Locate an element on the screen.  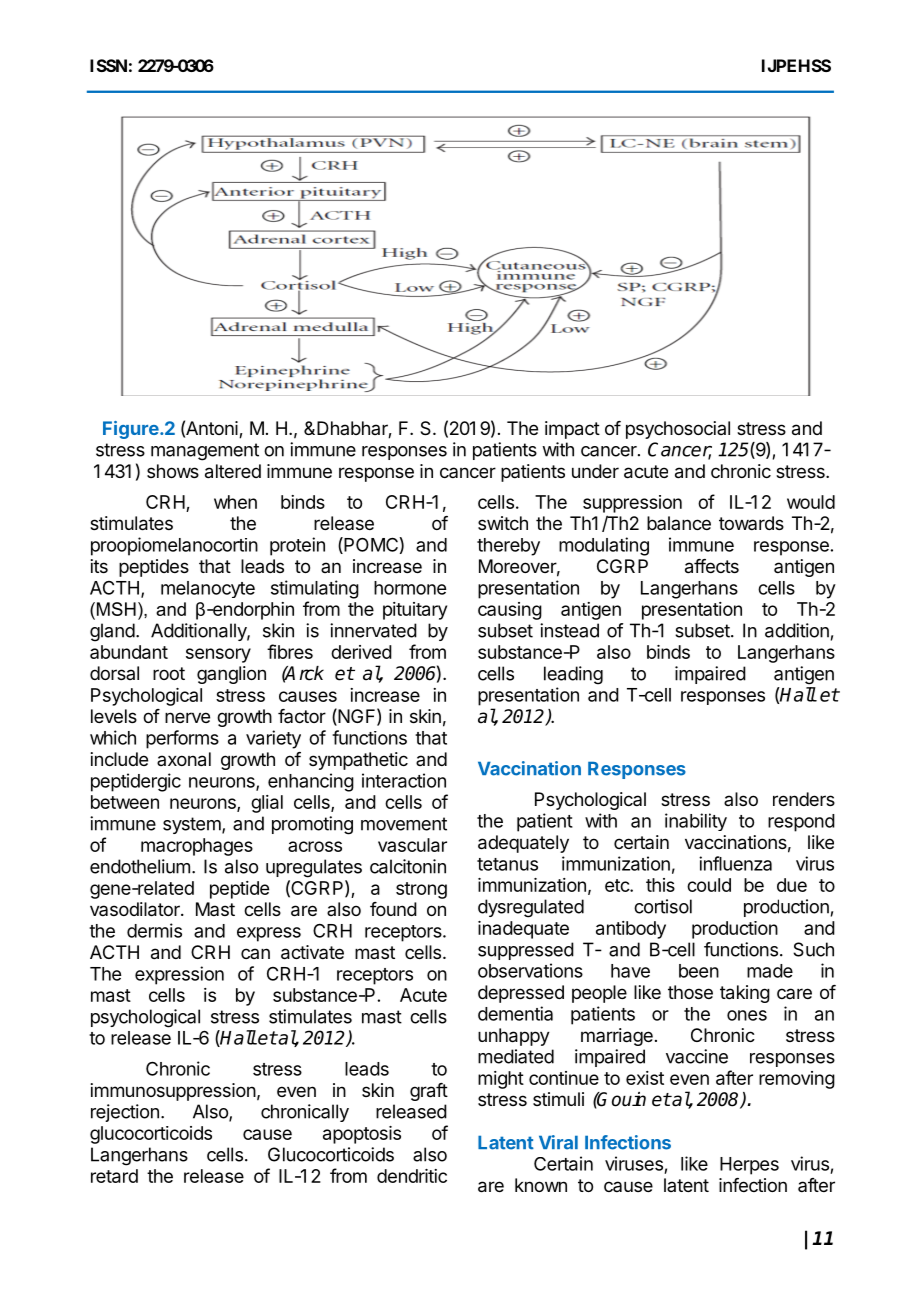
dendritic is located at coordinates (412, 1176).
